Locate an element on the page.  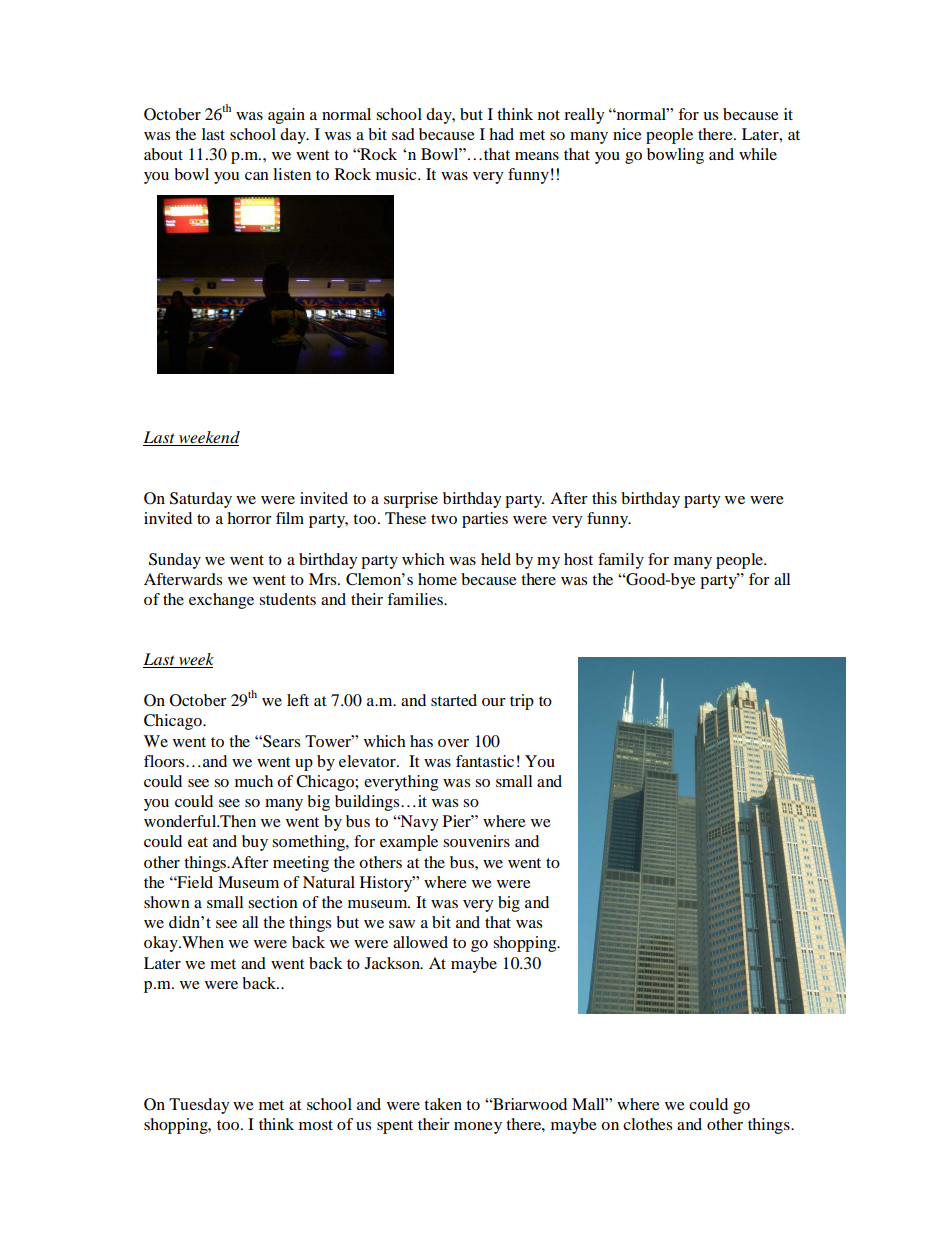
Tuesday is located at coordinates (199, 1106).
